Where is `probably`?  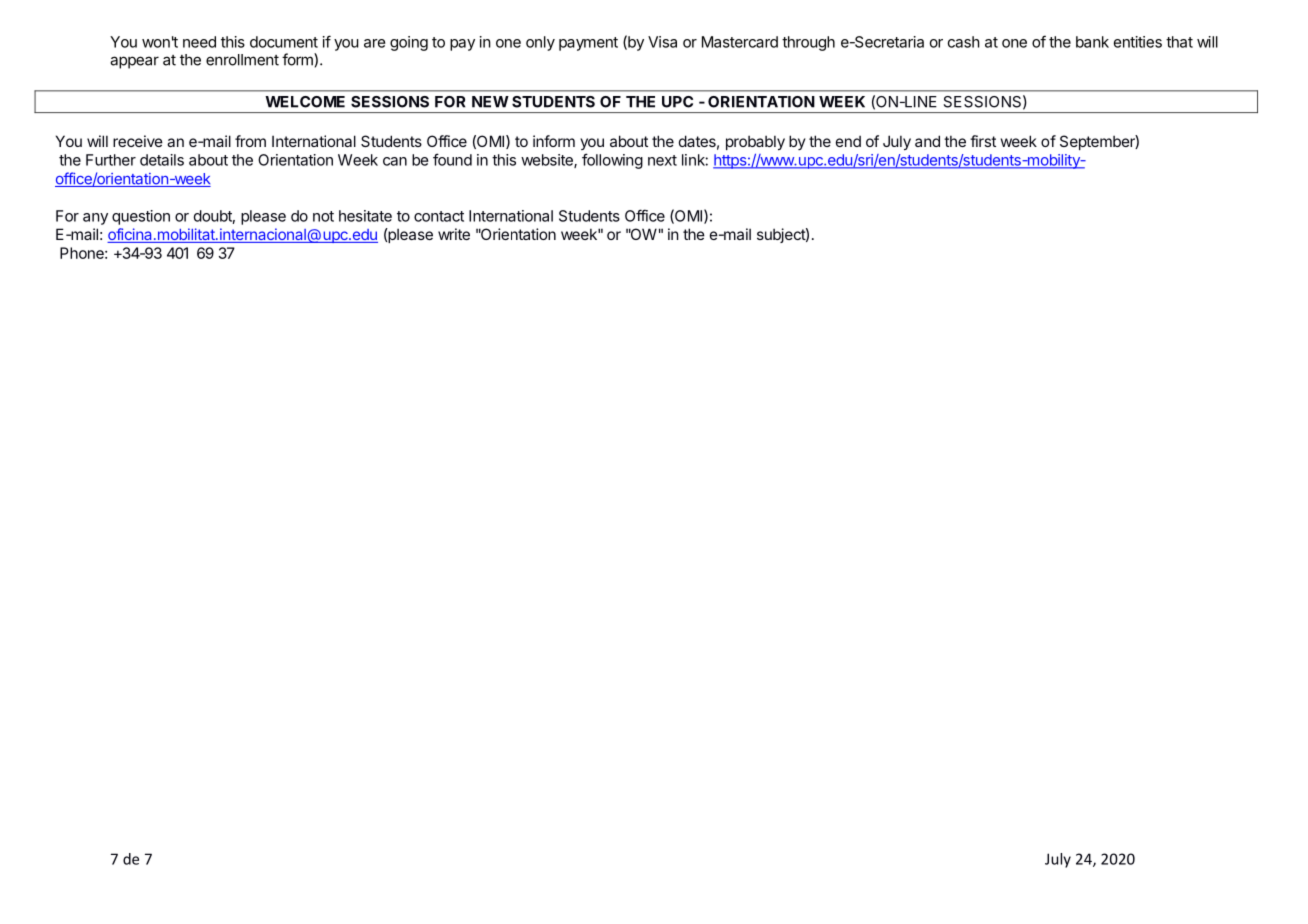
probably is located at coordinates (755, 142).
